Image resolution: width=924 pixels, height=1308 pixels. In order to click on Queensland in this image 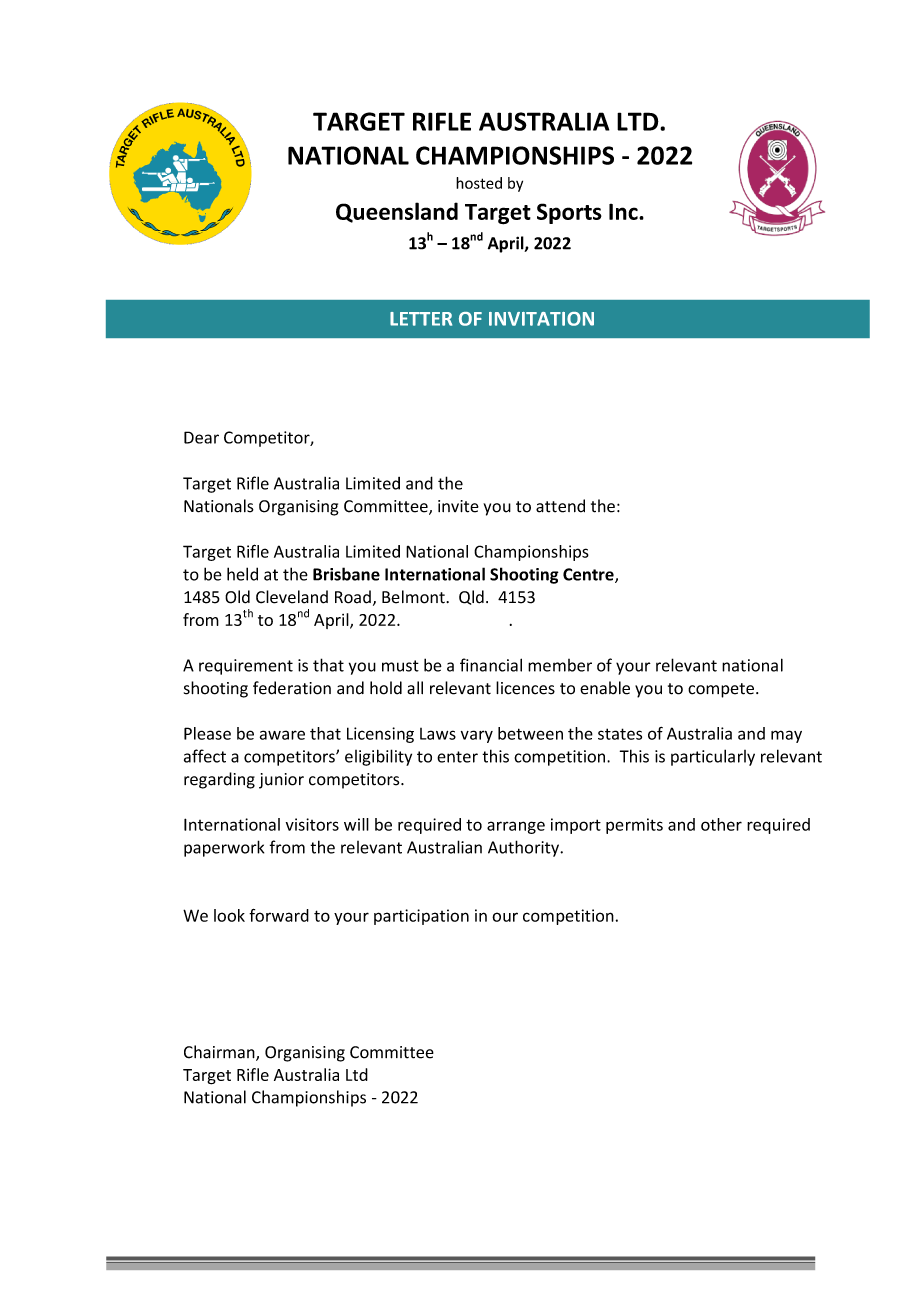, I will do `click(397, 212)`.
